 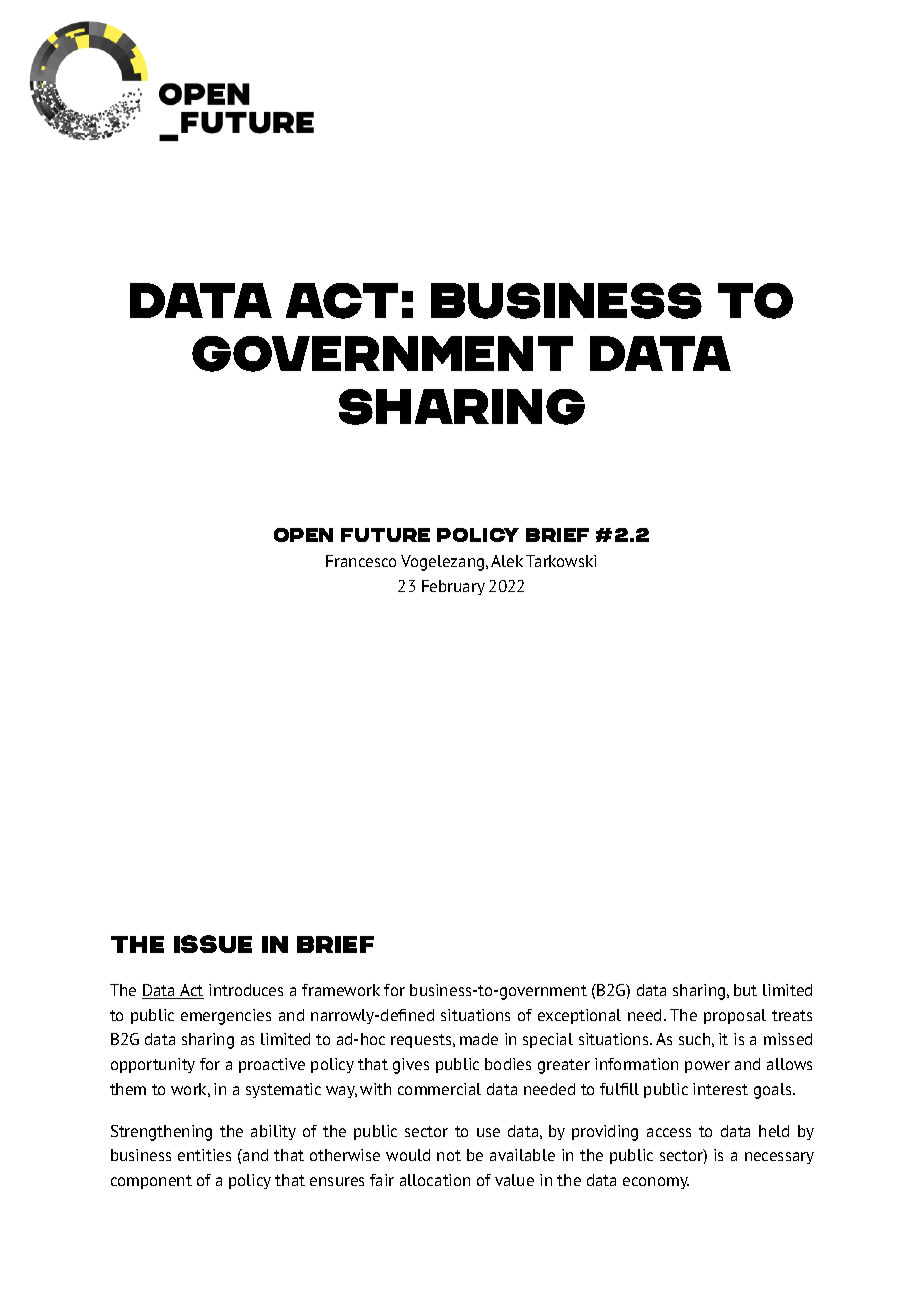 What do you see at coordinates (303, 535) in the page?
I see `Open` at bounding box center [303, 535].
